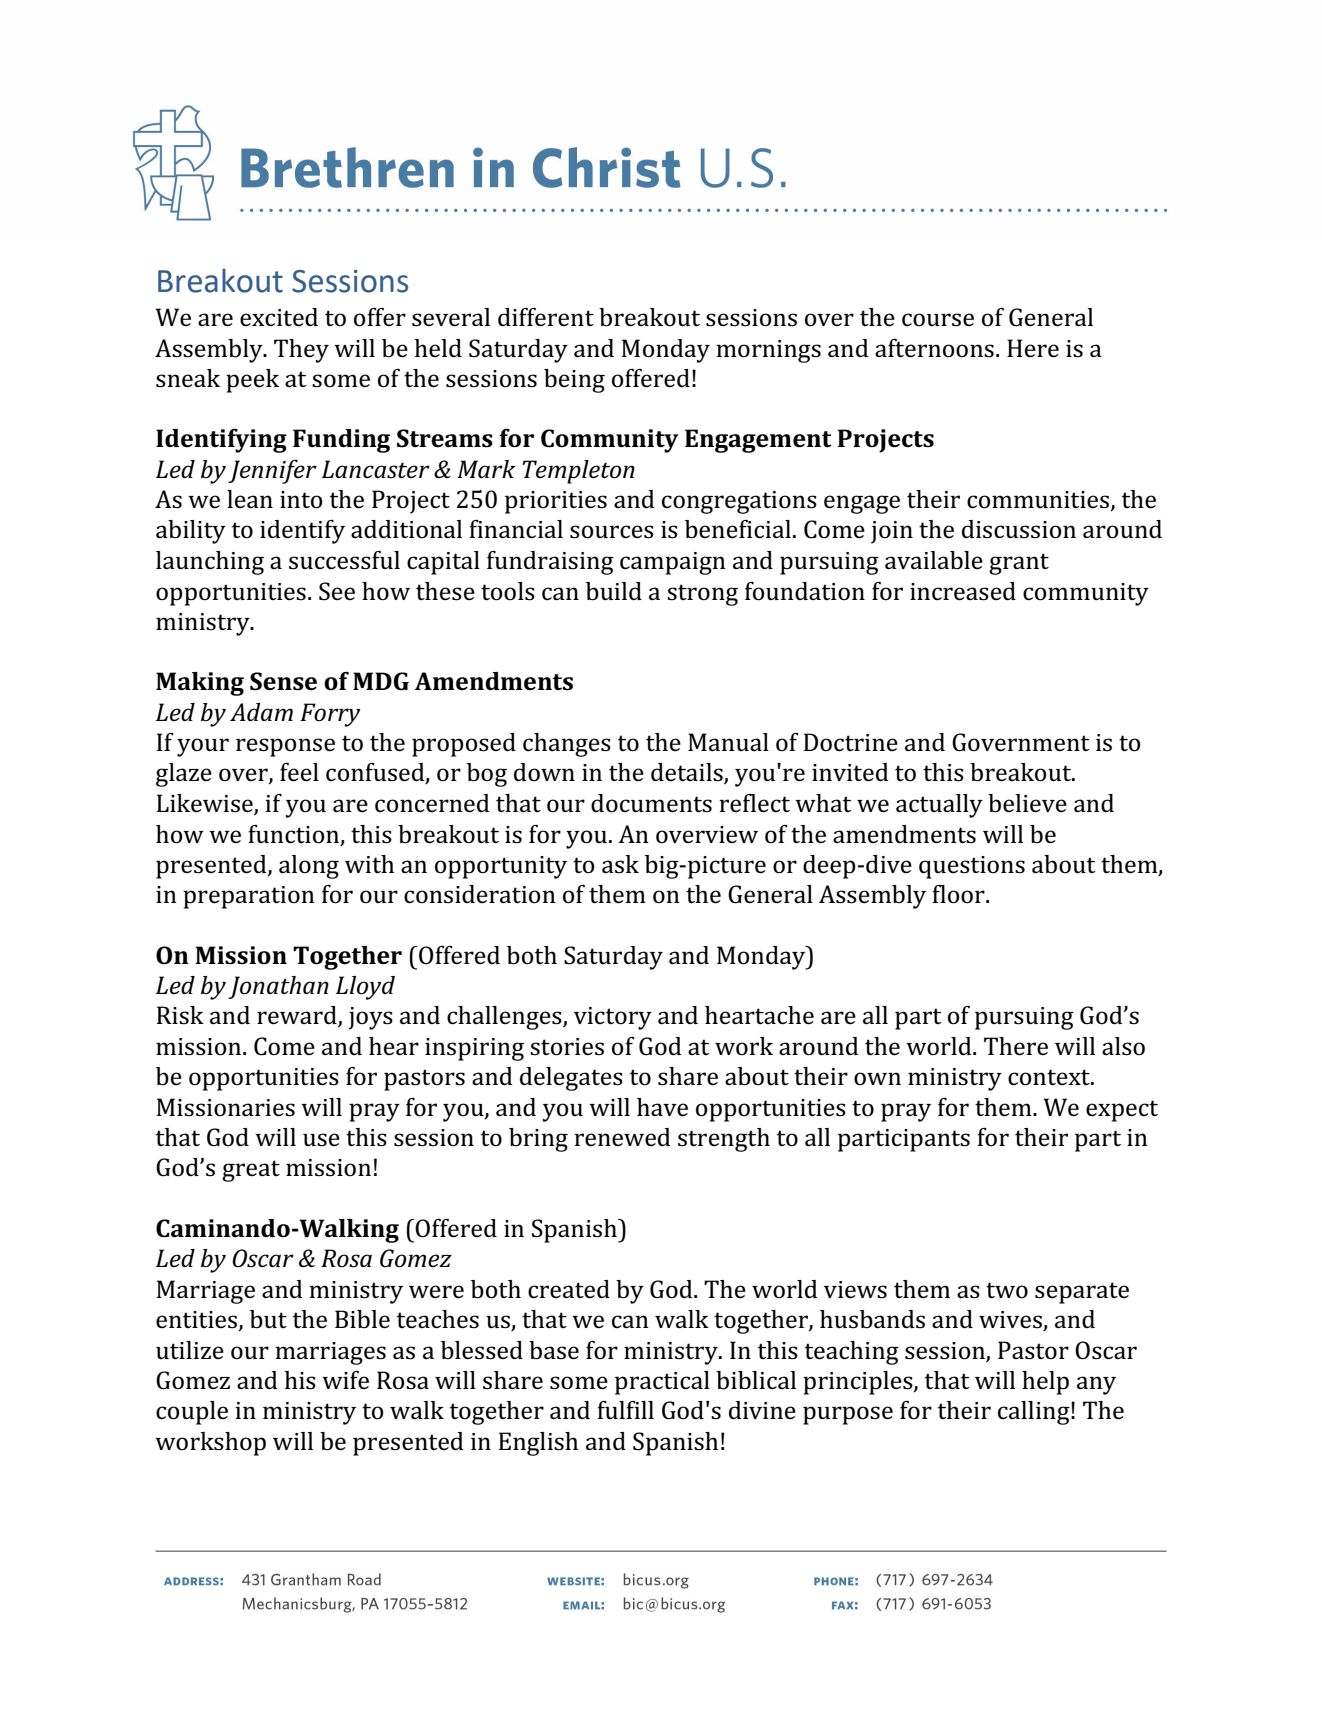  I want to click on questions, so click(972, 867).
